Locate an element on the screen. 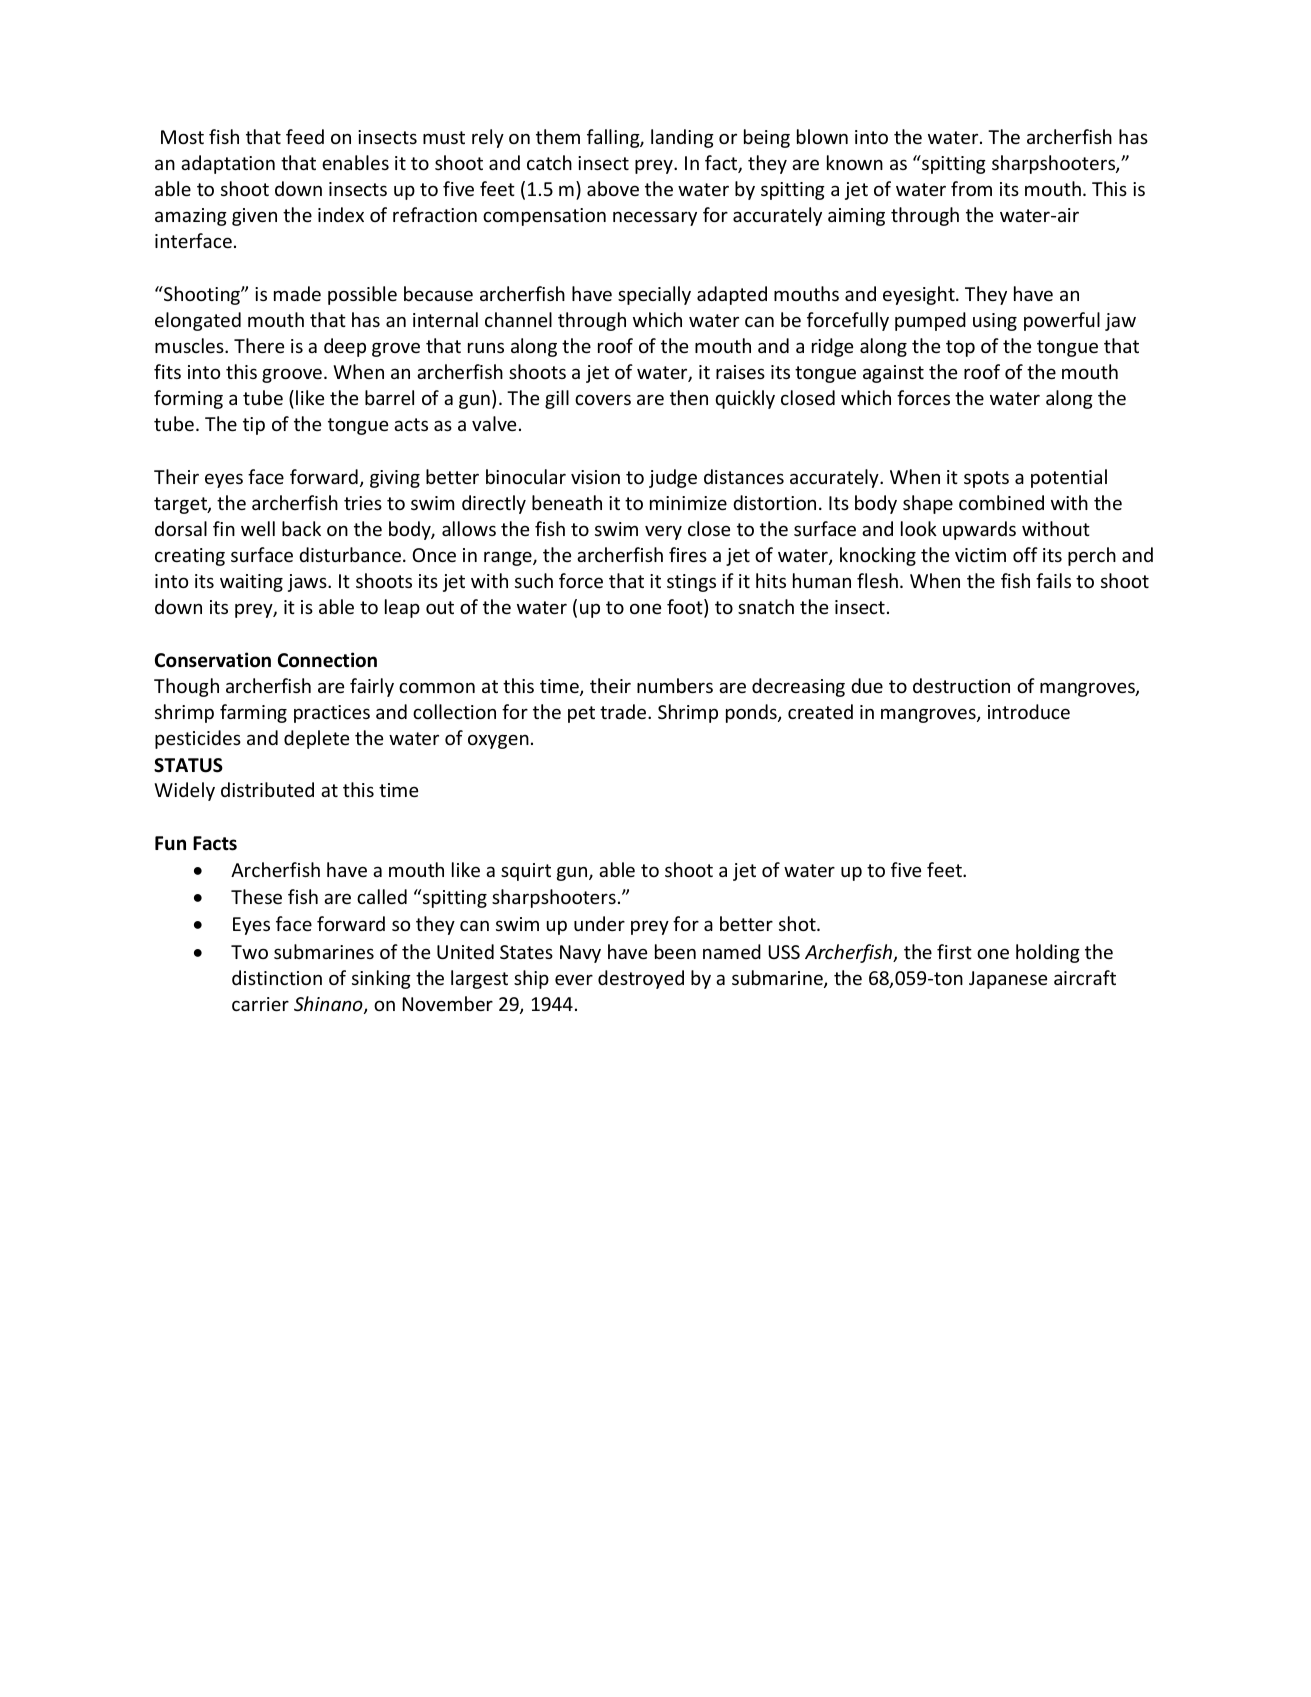  destroyed is located at coordinates (641, 979).
